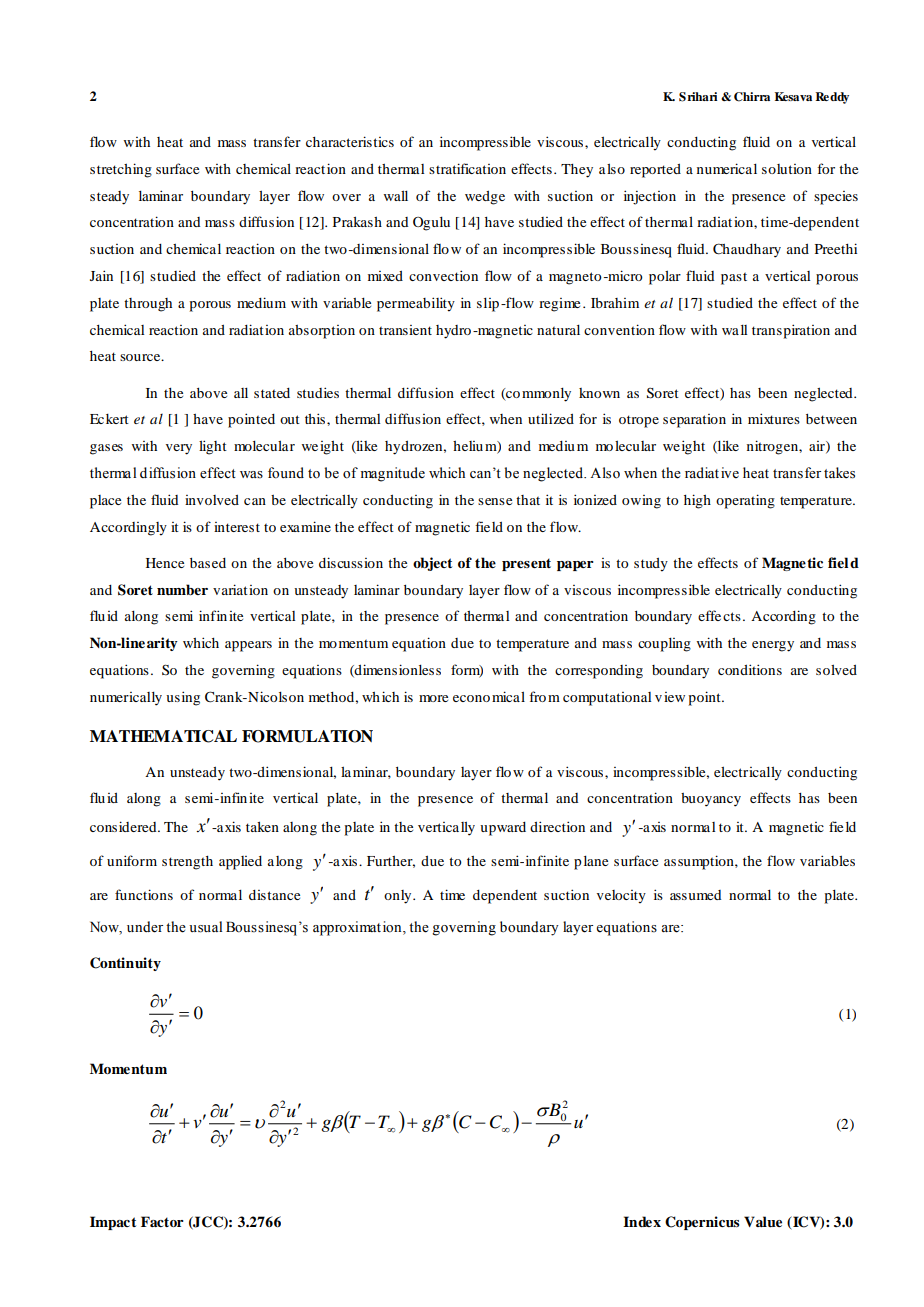 The height and width of the image is (1307, 924). Describe the element at coordinates (162, 1221) in the image. I see `Factor` at that location.
